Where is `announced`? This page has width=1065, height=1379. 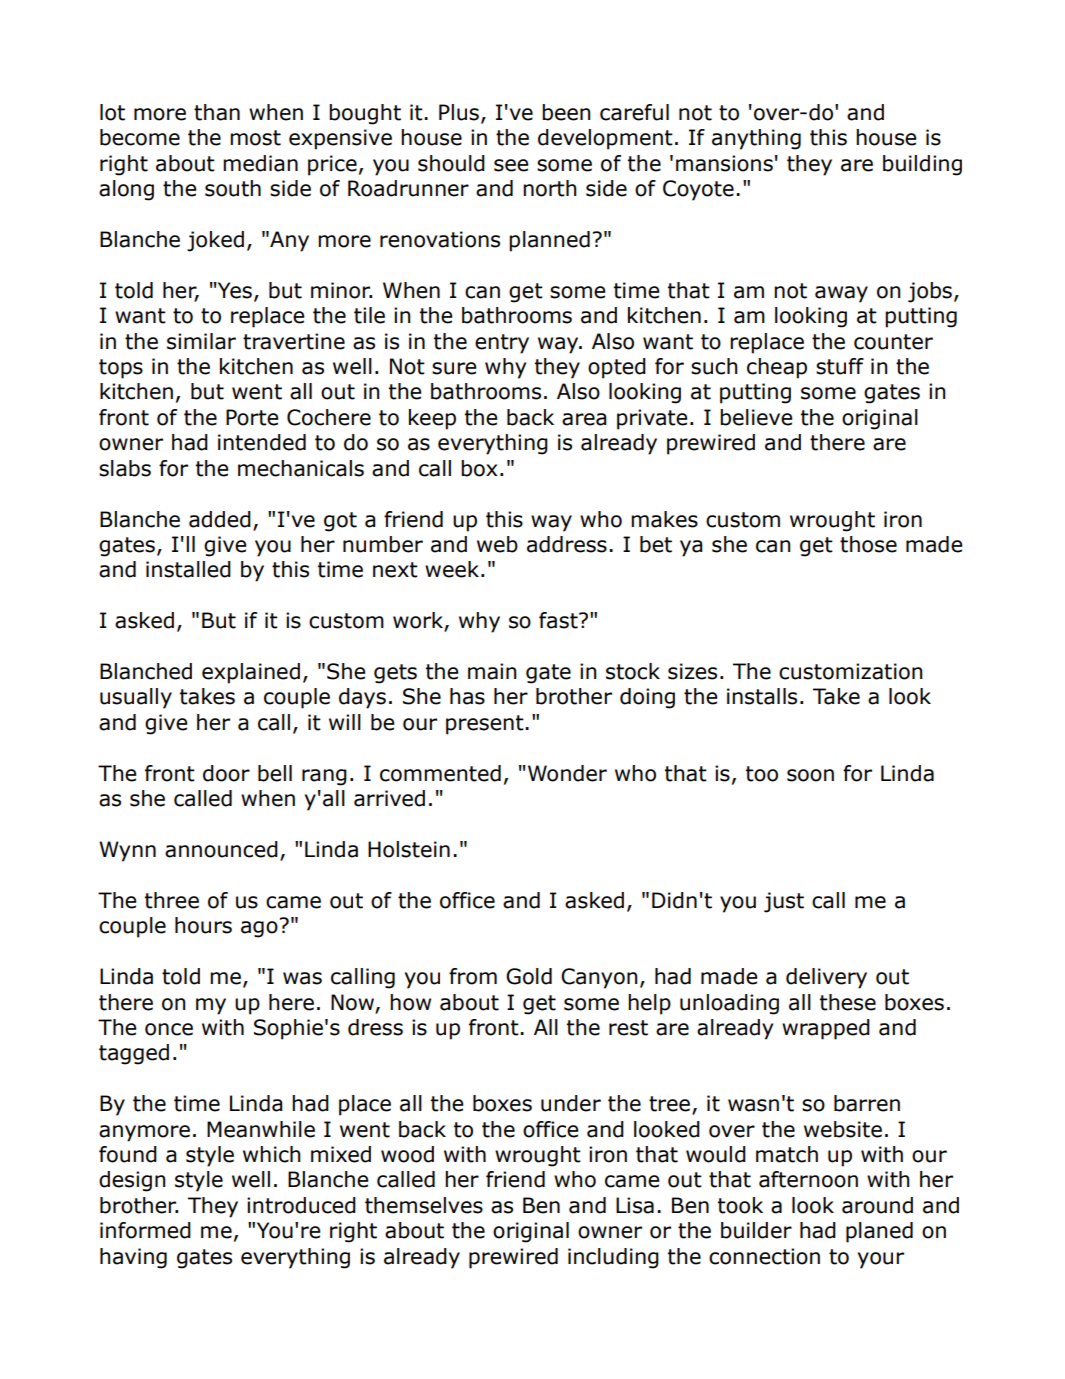
announced is located at coordinates (221, 849).
